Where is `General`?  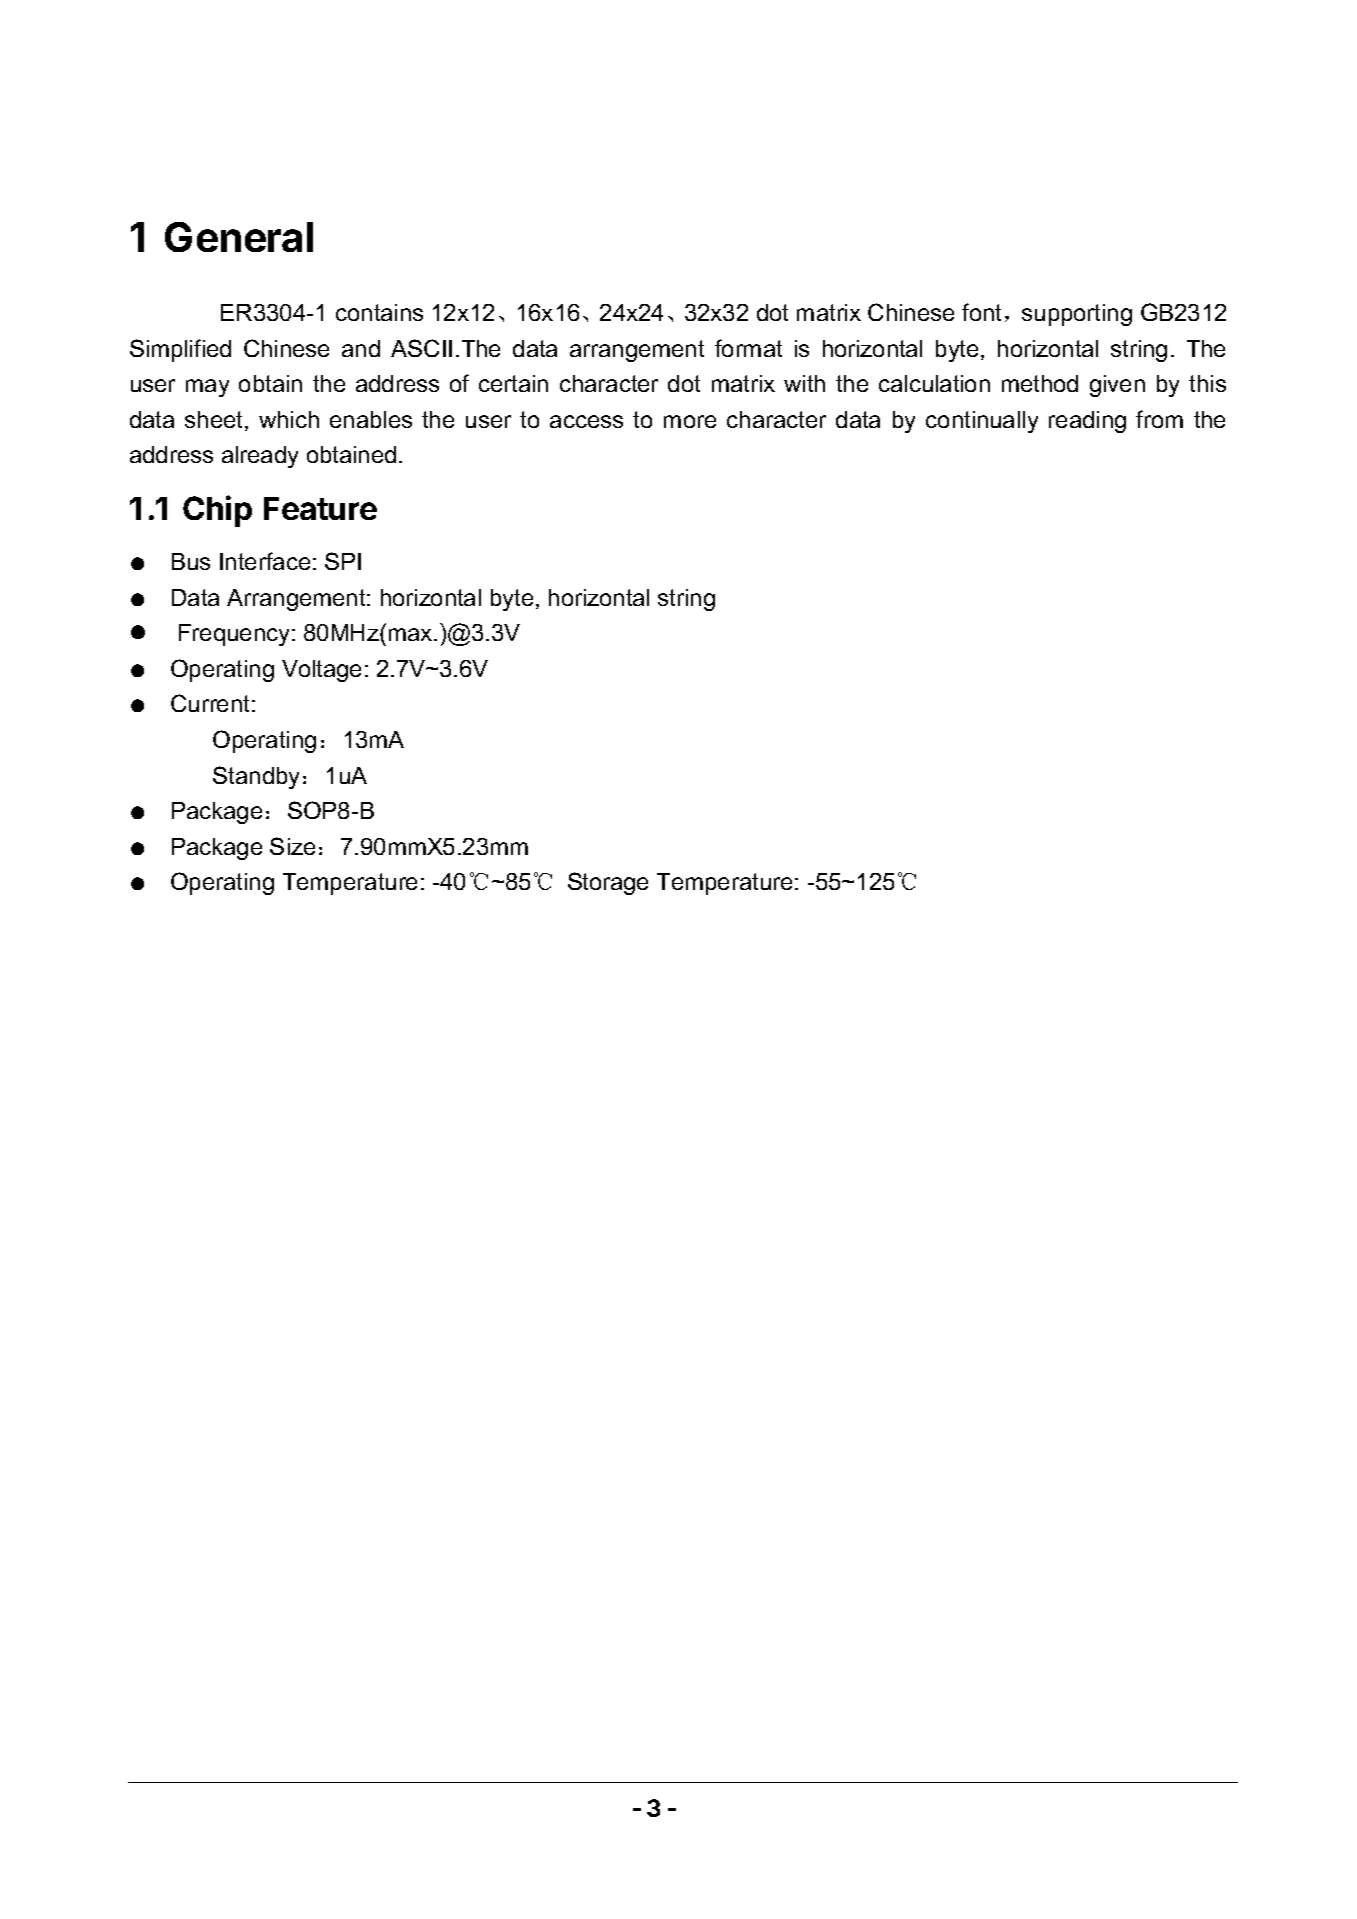
General is located at coordinates (239, 237).
